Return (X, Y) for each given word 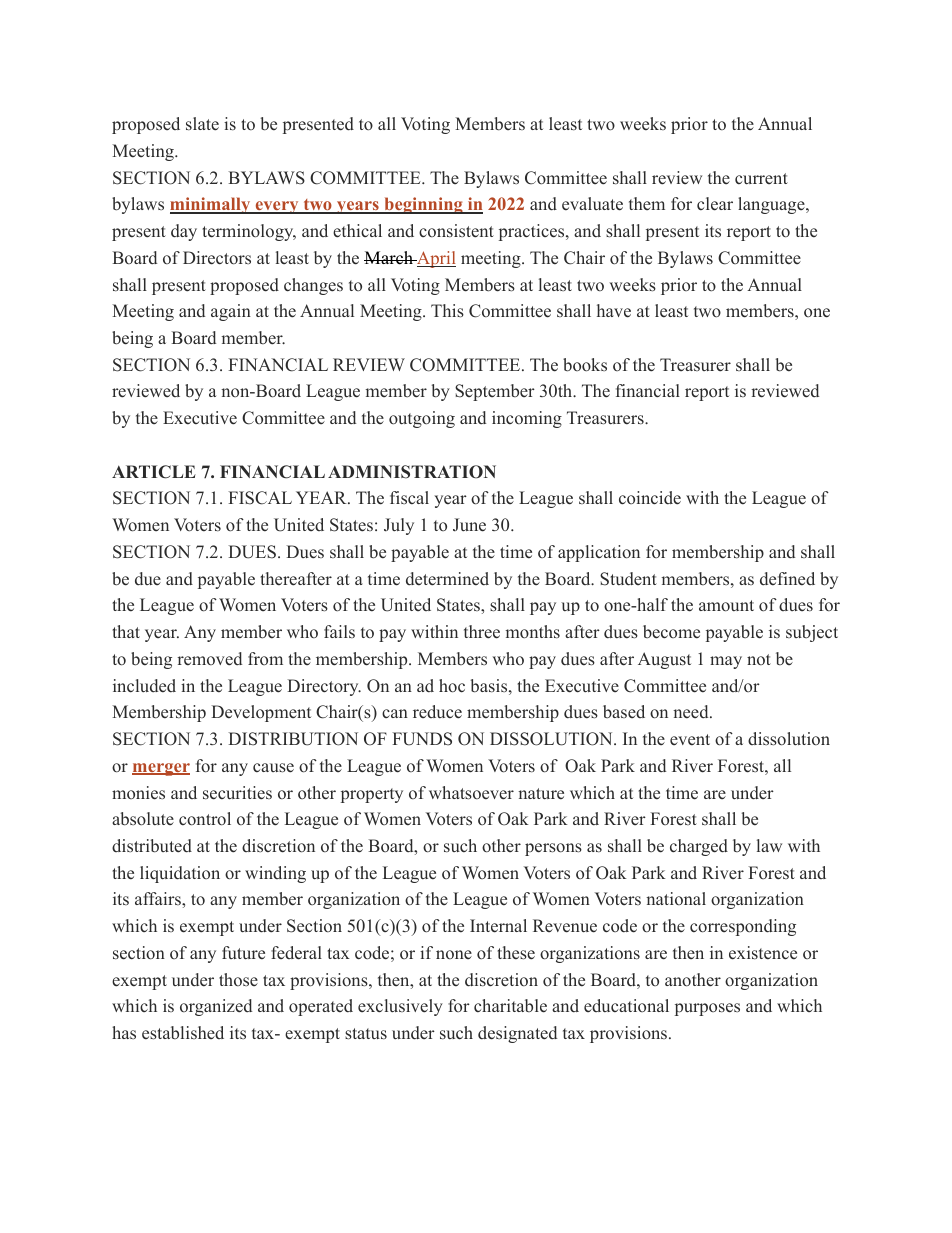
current (761, 179)
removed (209, 659)
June (469, 525)
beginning (423, 205)
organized (216, 1007)
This (447, 311)
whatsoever (471, 793)
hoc (452, 686)
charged (699, 847)
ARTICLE (154, 472)
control (205, 819)
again (231, 312)
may (726, 662)
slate (202, 124)
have (614, 311)
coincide (650, 498)
